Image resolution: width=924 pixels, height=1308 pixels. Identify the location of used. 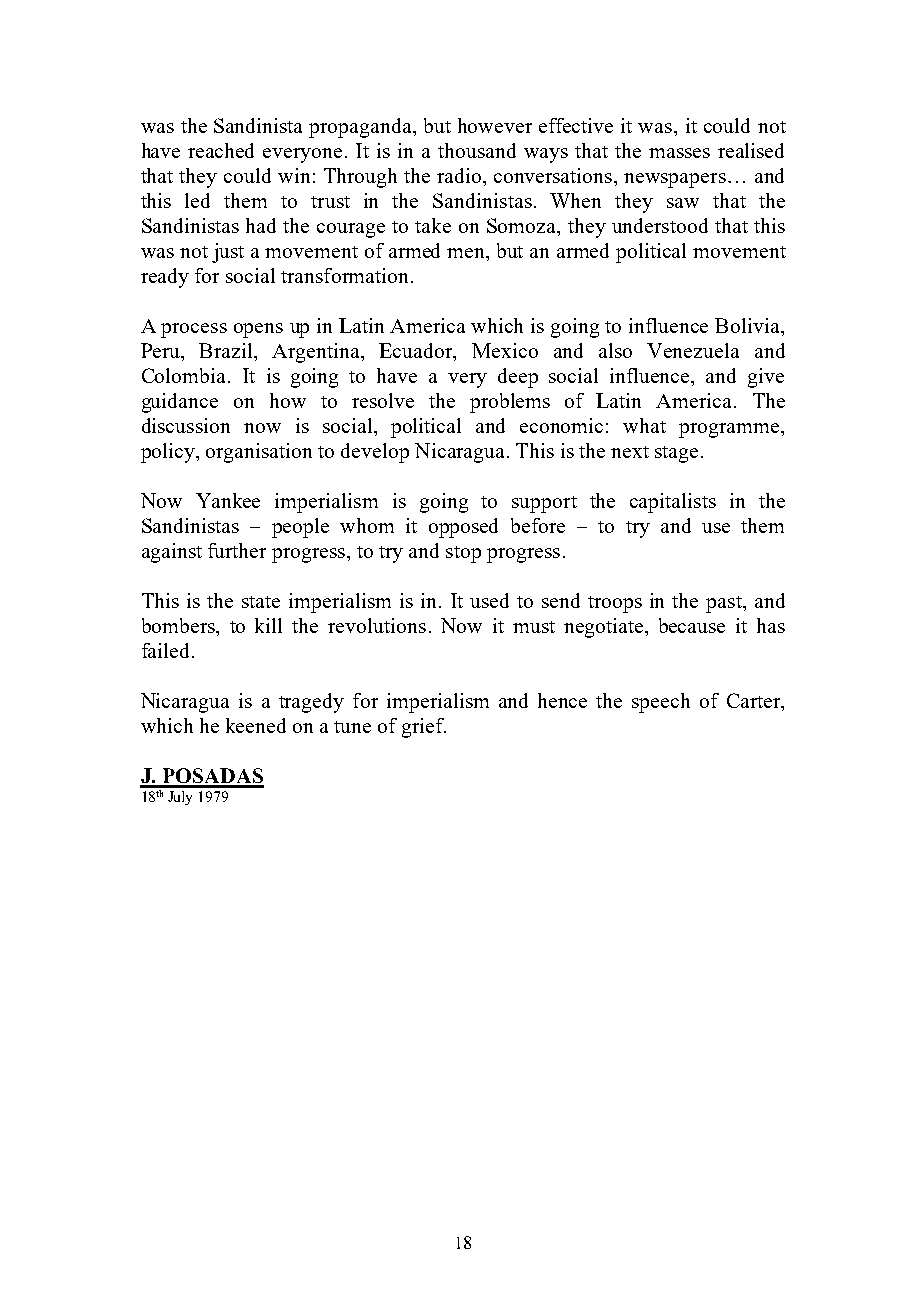
(489, 600).
